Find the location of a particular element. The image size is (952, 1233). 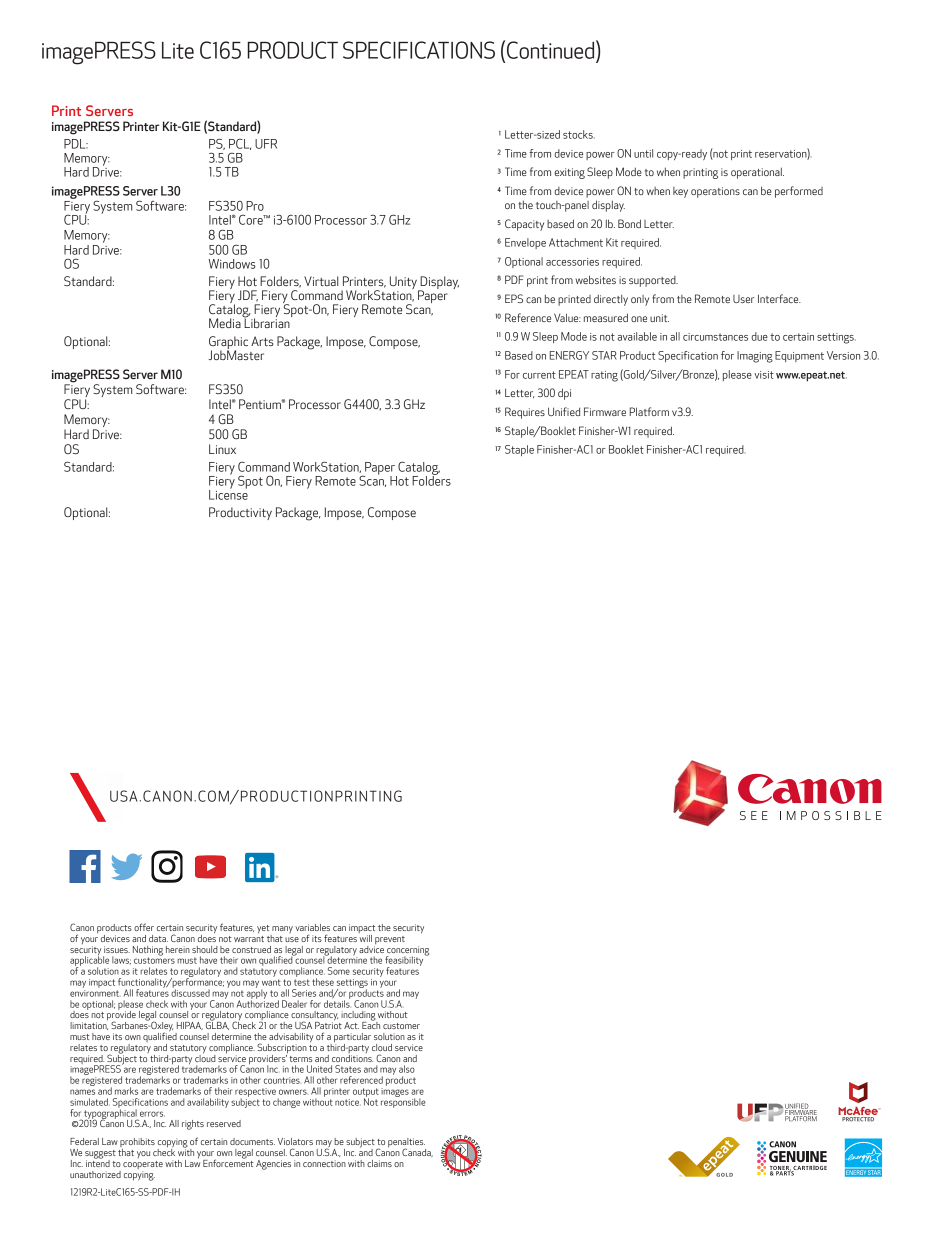

rights is located at coordinates (193, 1125).
